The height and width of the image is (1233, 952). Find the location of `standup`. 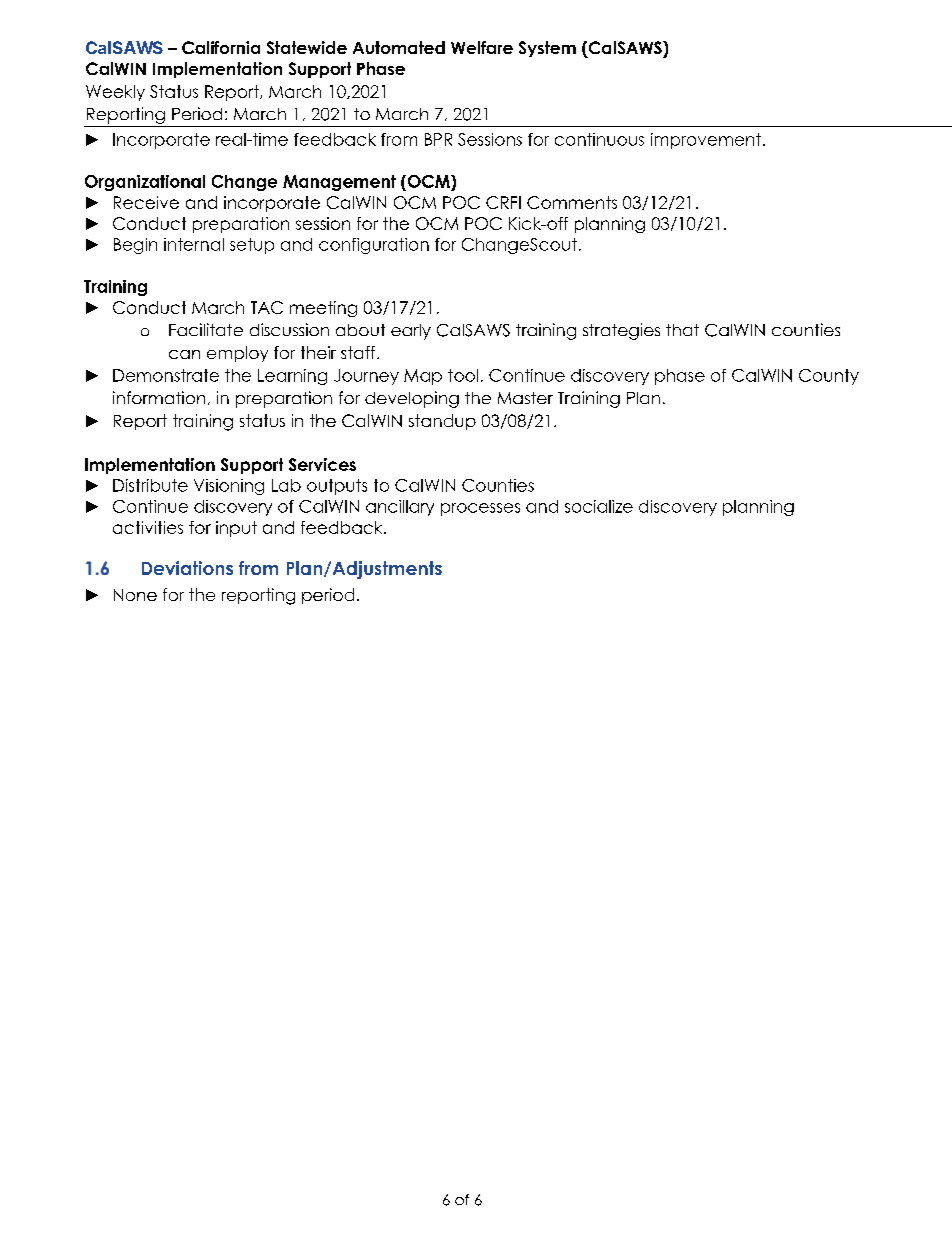

standup is located at coordinates (442, 422).
